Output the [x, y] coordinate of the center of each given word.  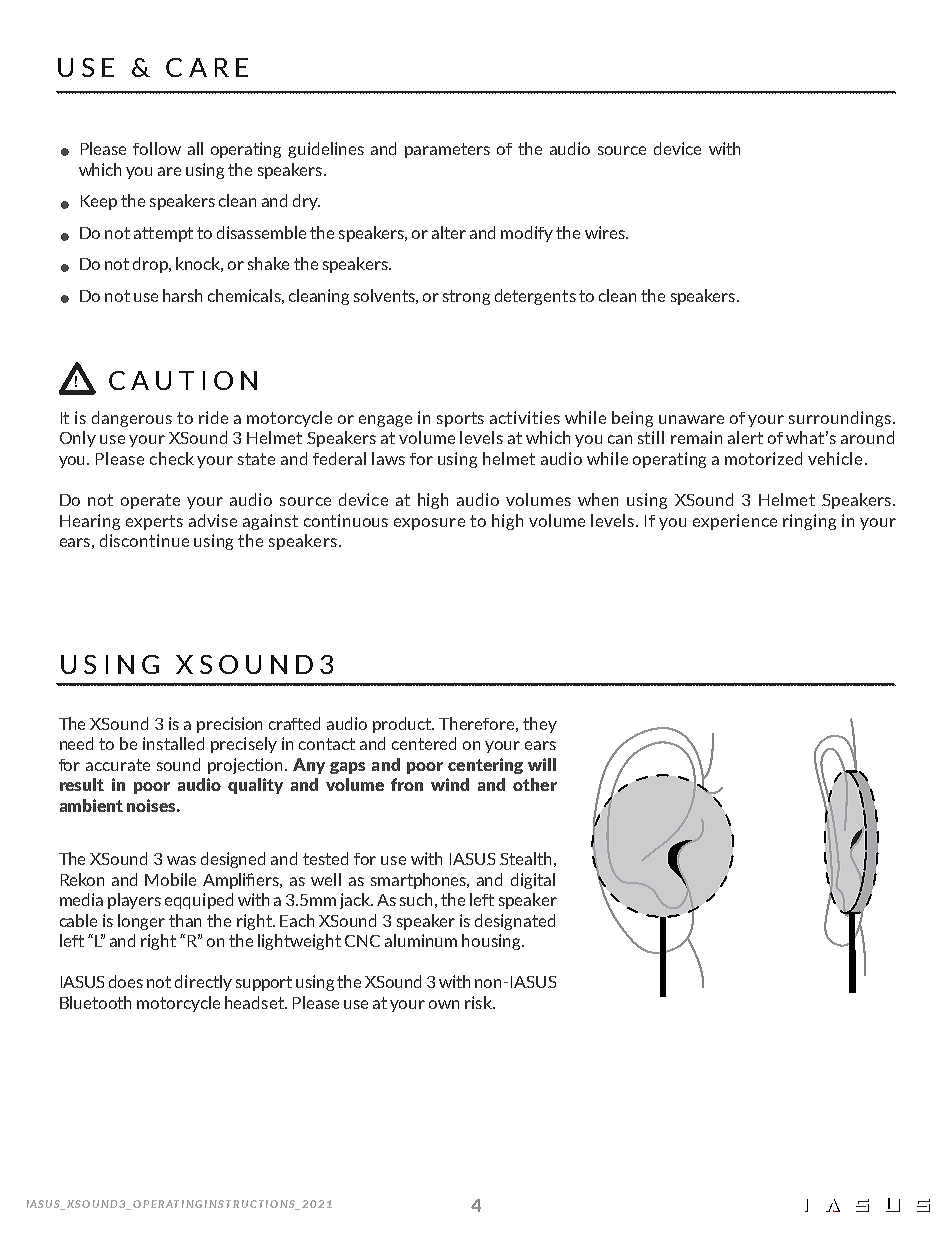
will [542, 764]
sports [460, 419]
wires [606, 232]
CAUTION [183, 380]
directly [203, 983]
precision [229, 725]
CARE [207, 67]
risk [479, 1002]
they [540, 725]
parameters [447, 150]
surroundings [841, 419]
